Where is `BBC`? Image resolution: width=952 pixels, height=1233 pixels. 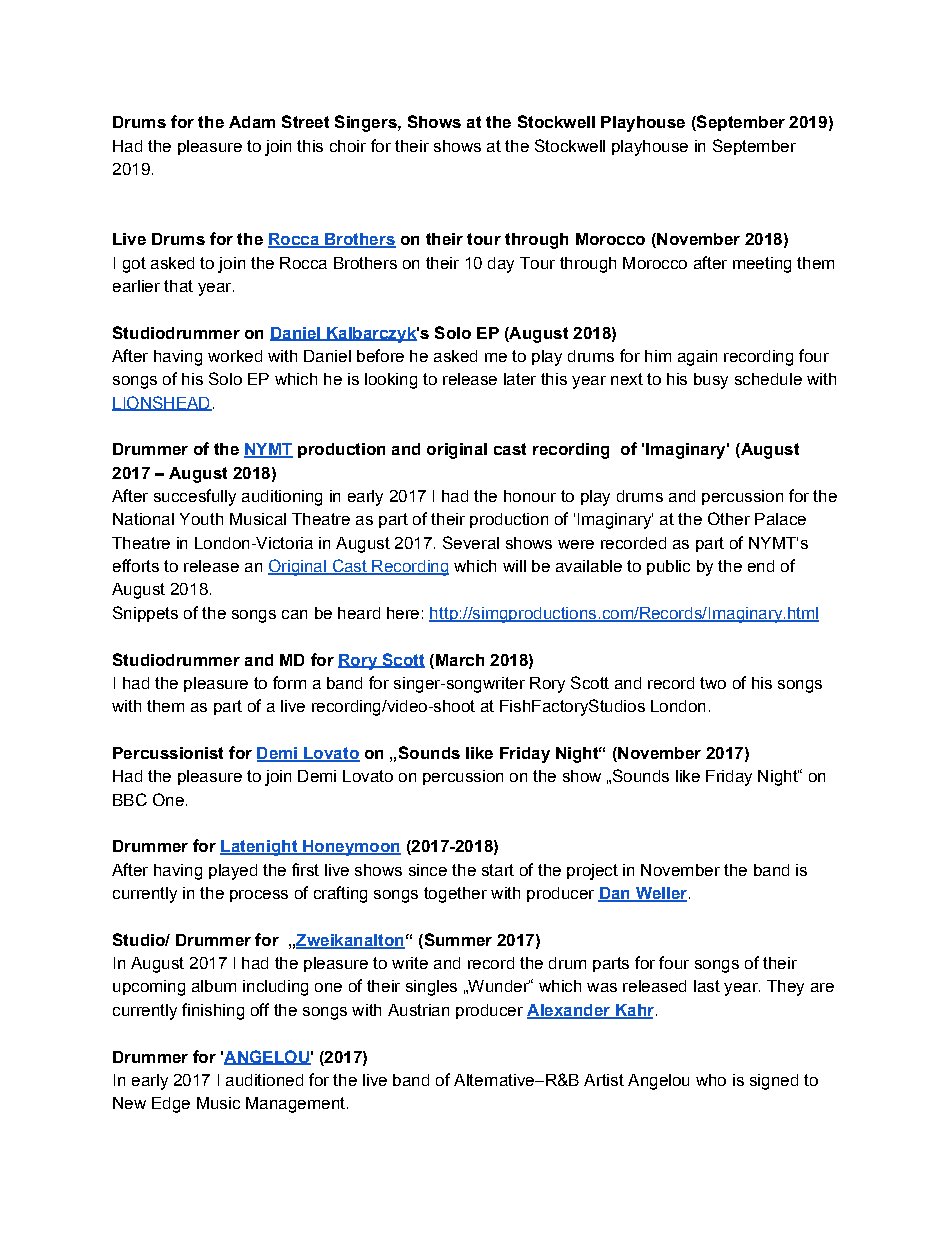 BBC is located at coordinates (130, 799).
